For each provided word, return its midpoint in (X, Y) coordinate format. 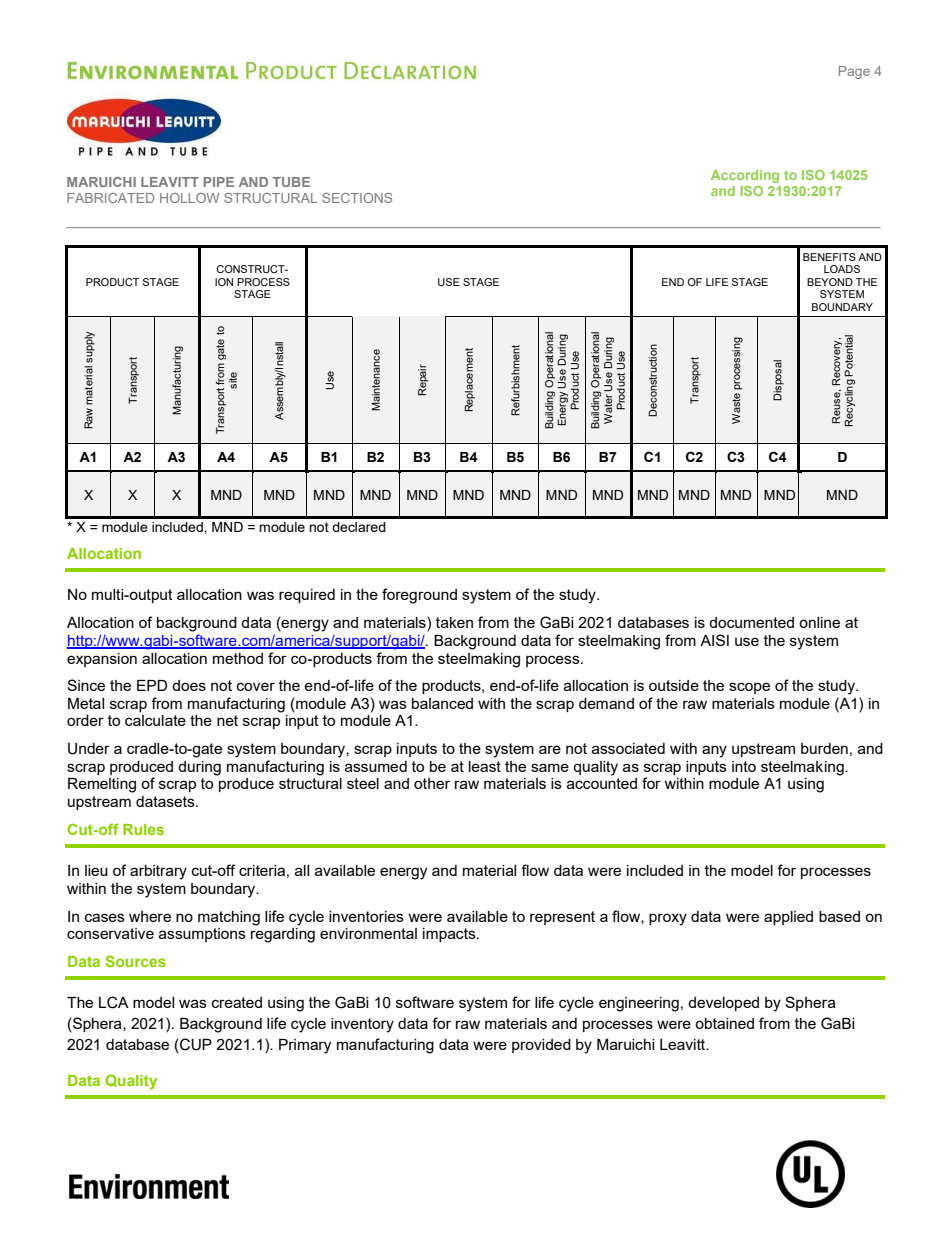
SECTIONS (357, 198)
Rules (143, 829)
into (744, 766)
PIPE (219, 182)
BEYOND (830, 282)
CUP (195, 1044)
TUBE (291, 182)
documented (751, 622)
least (485, 766)
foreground (419, 596)
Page (854, 72)
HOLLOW (189, 198)
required (307, 596)
